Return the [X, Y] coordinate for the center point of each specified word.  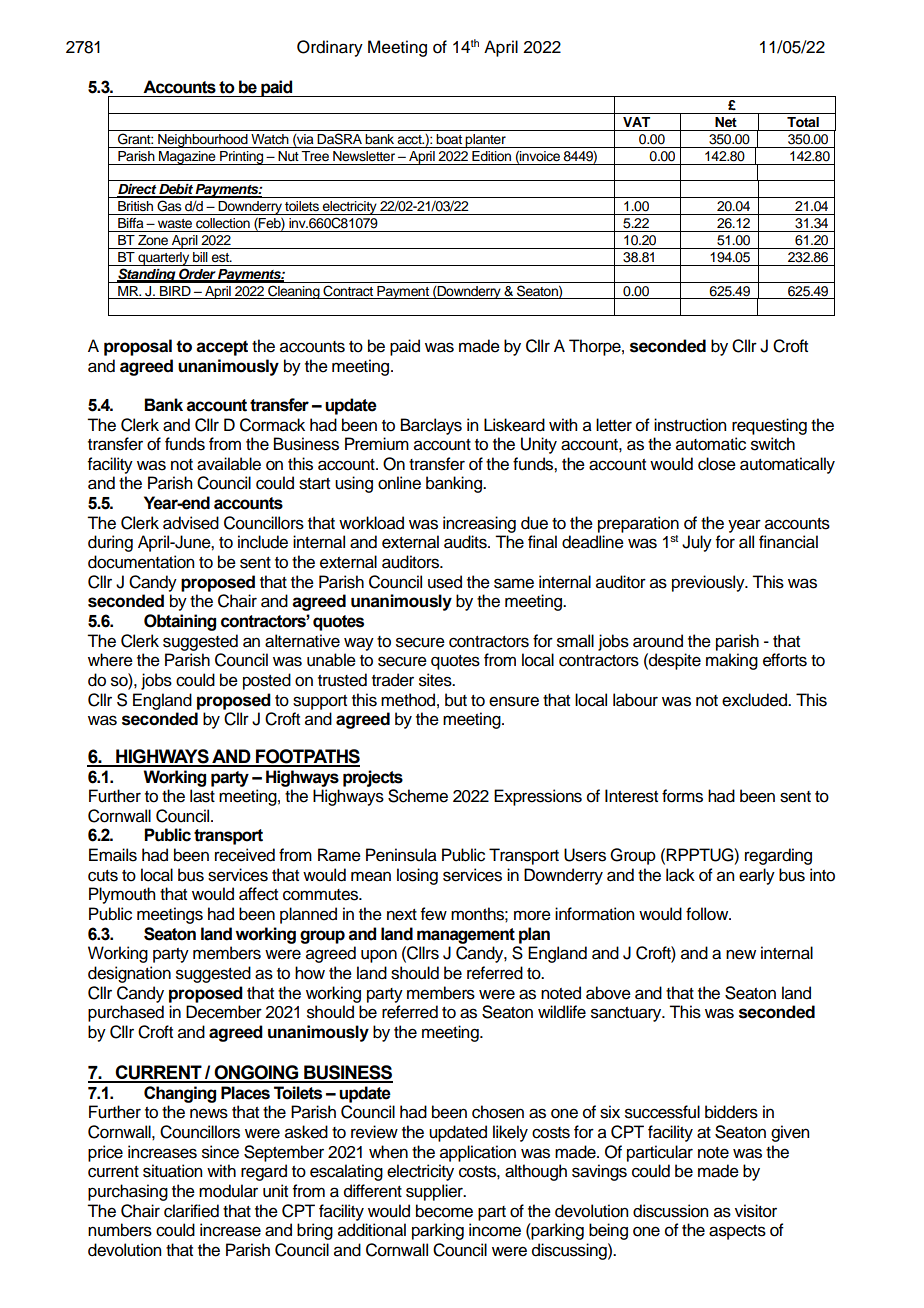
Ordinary [330, 48]
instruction [690, 425]
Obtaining [180, 622]
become [444, 1211]
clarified [191, 1211]
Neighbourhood [203, 141]
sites [436, 680]
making [732, 661]
